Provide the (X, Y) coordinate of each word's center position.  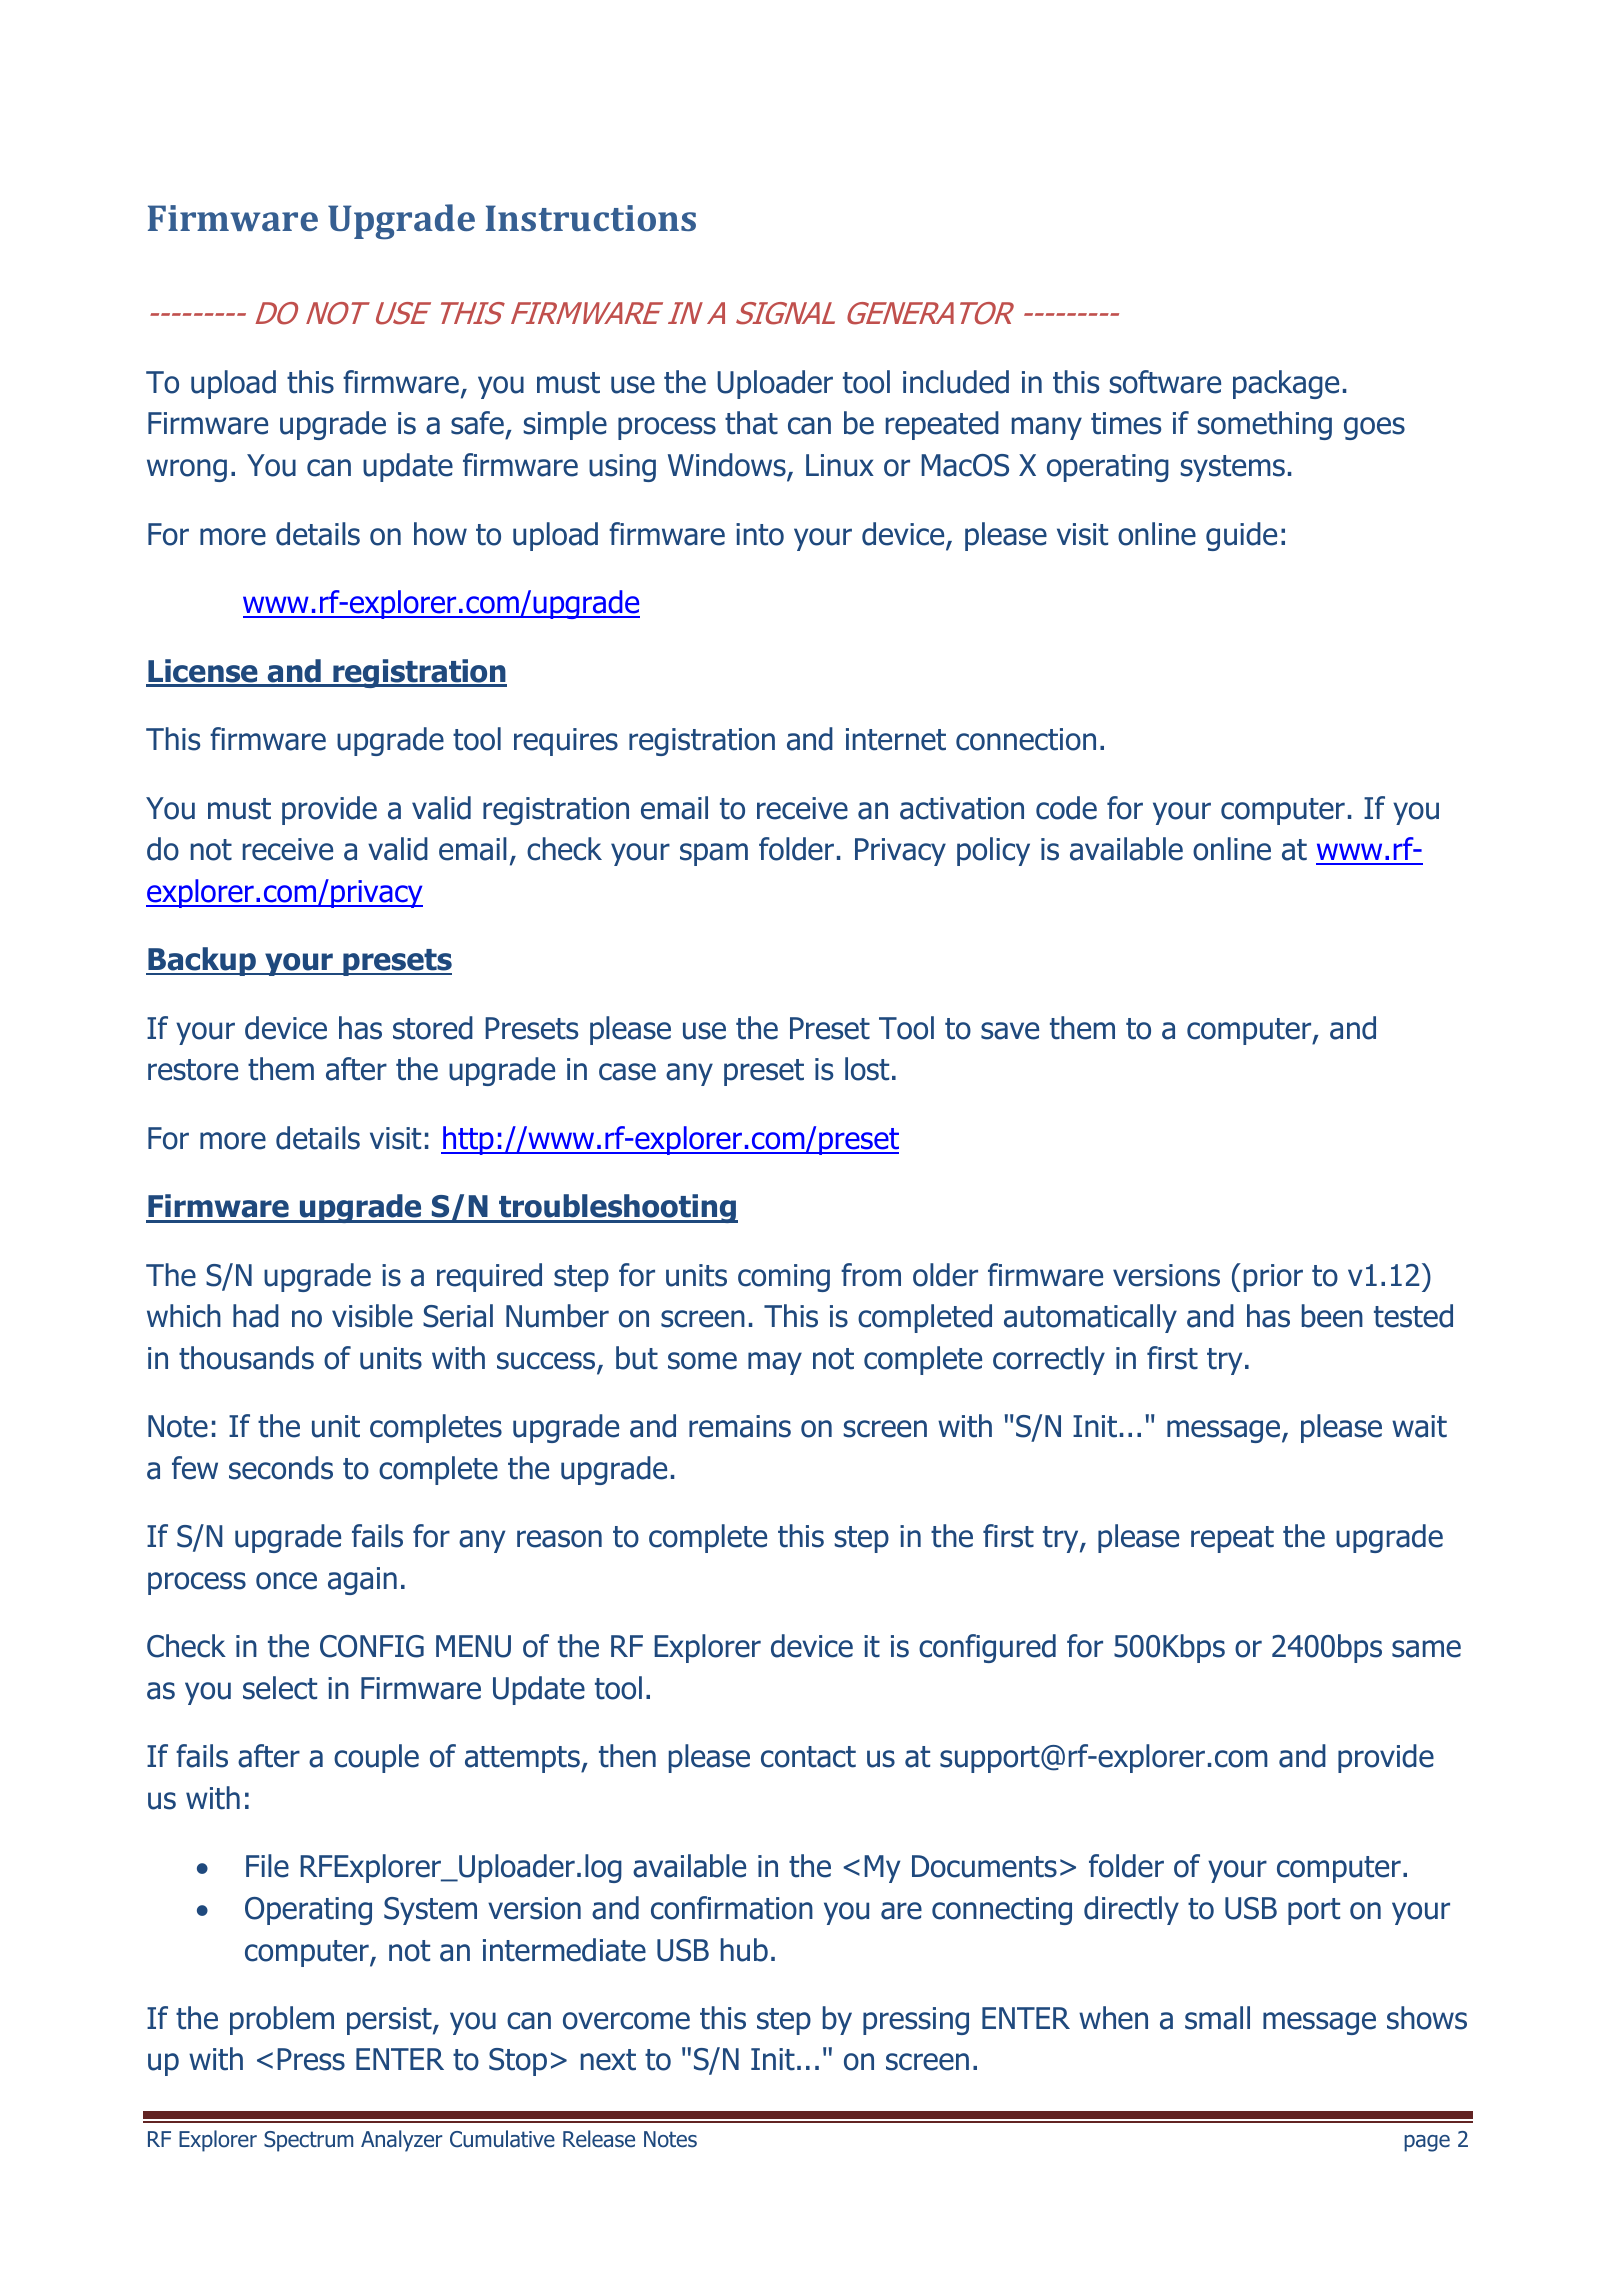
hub (744, 1950)
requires (566, 742)
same (1426, 1649)
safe (477, 423)
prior (1273, 1278)
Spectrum (308, 2141)
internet (896, 739)
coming (784, 1278)
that (751, 423)
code (1066, 808)
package (1286, 384)
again (362, 1581)
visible (372, 1316)
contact (808, 1757)
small (1217, 2018)
